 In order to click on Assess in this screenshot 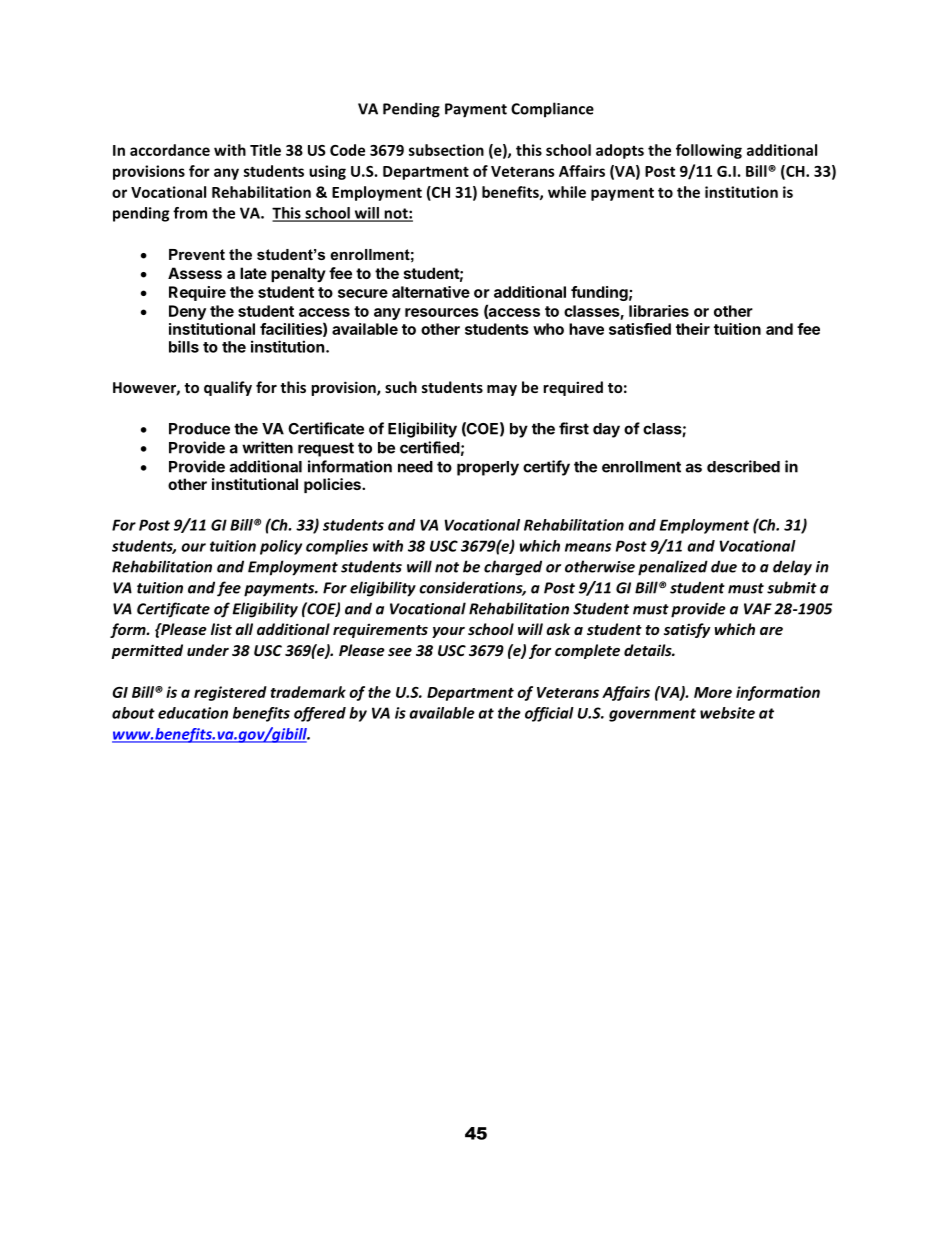, I will do `click(195, 273)`.
